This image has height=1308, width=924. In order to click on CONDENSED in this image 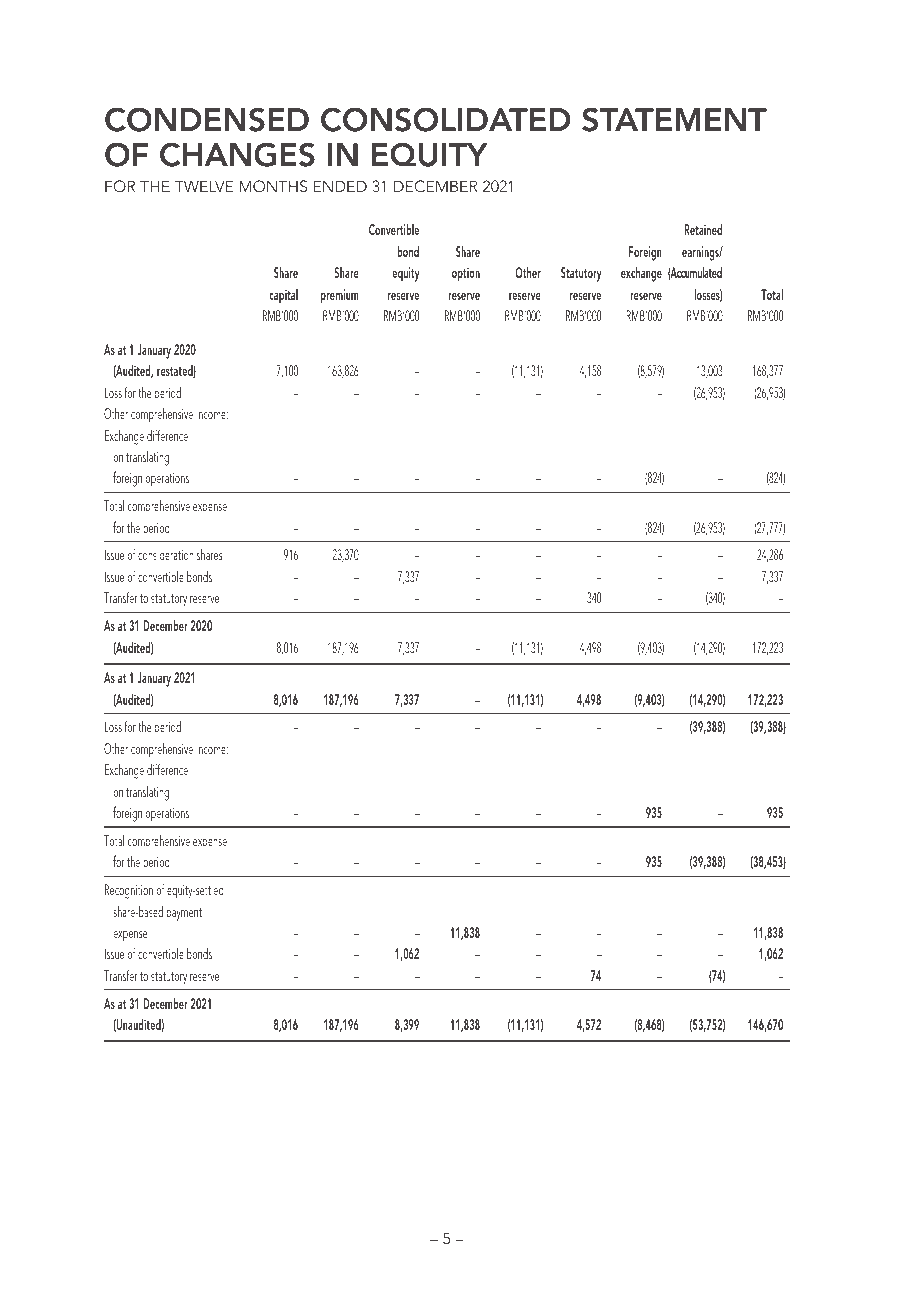, I will do `click(207, 119)`.
